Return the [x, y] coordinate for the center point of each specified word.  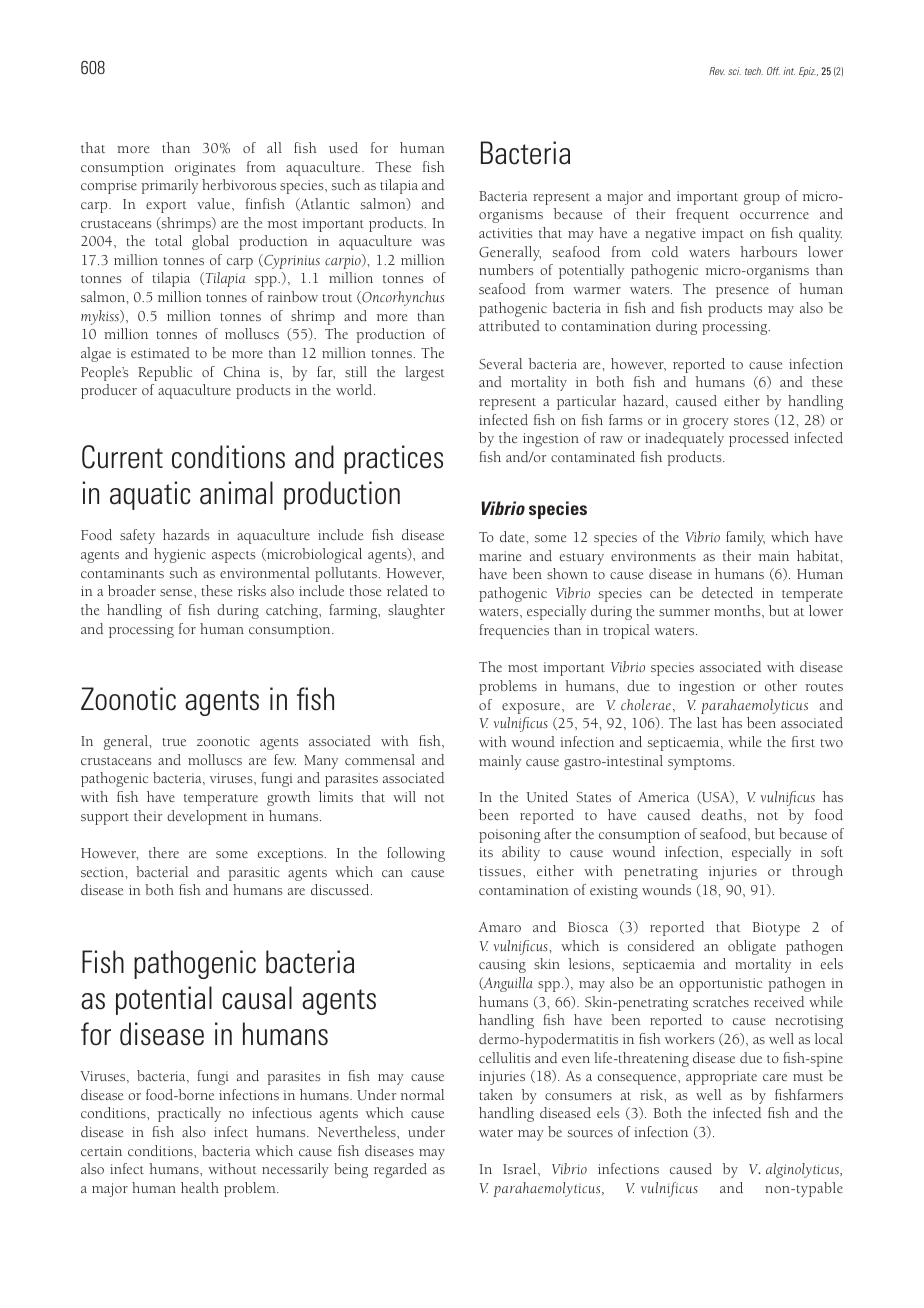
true [174, 742]
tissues [501, 871]
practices [393, 459]
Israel [521, 1168]
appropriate [721, 1078]
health [200, 1187]
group [762, 199]
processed [759, 439]
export [166, 207]
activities [505, 233]
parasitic [254, 874]
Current [122, 457]
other [781, 685]
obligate [752, 947]
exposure [532, 708]
